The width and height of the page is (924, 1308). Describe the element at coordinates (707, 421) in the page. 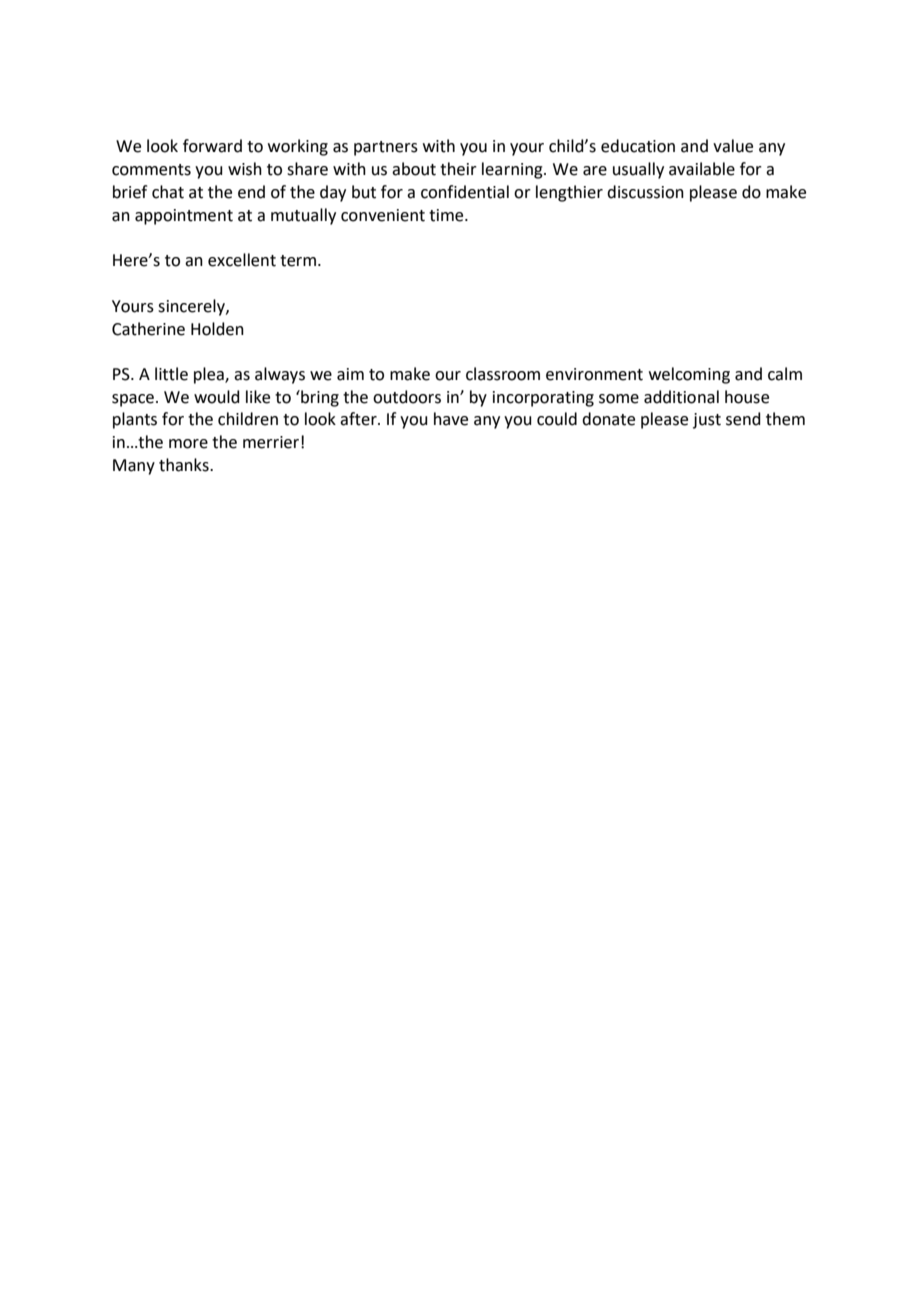

I see `just` at that location.
